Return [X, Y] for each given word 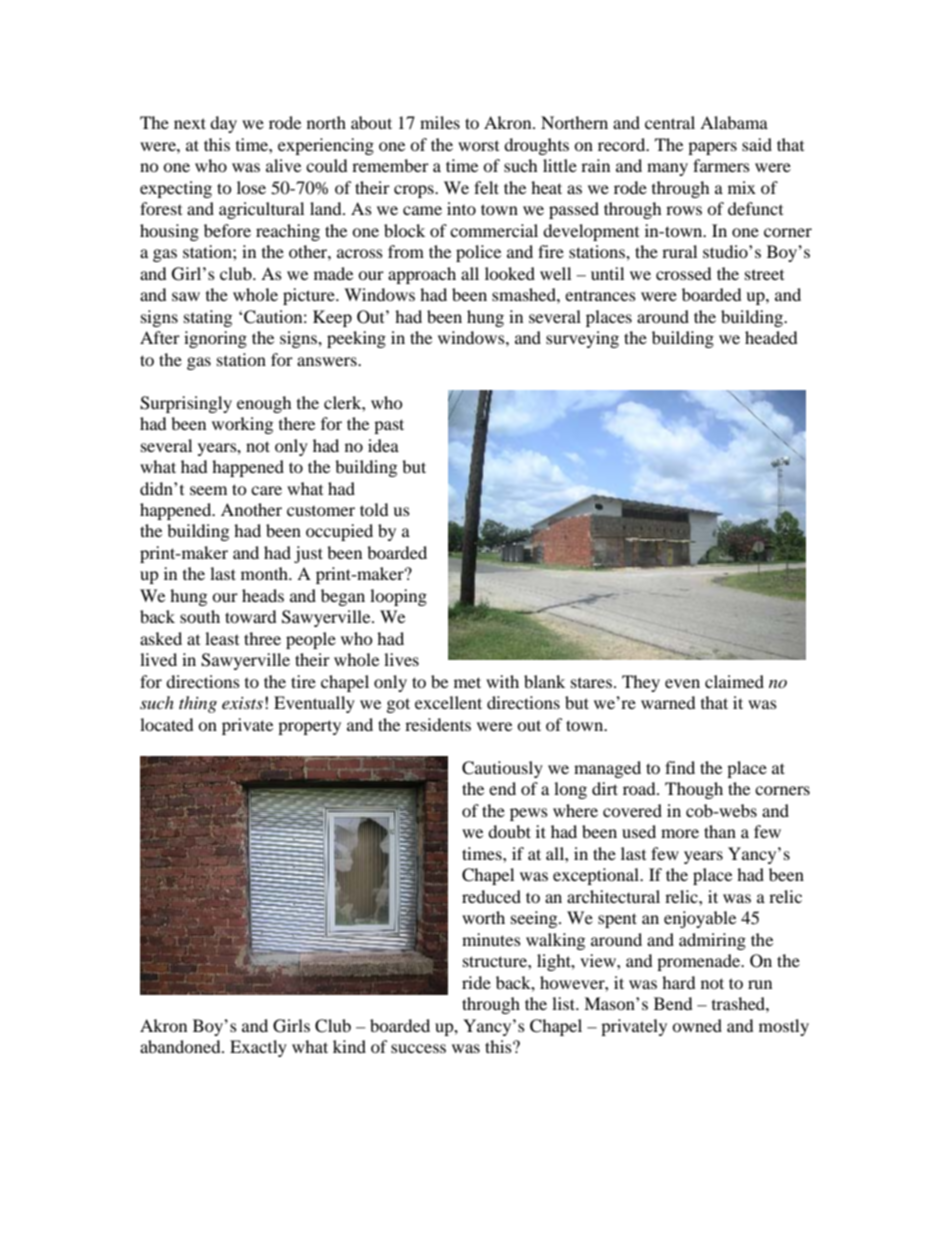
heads [263, 595]
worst [478, 146]
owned [697, 1025]
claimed [734, 681]
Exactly [258, 1048]
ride [476, 982]
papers [712, 148]
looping [398, 597]
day [223, 124]
